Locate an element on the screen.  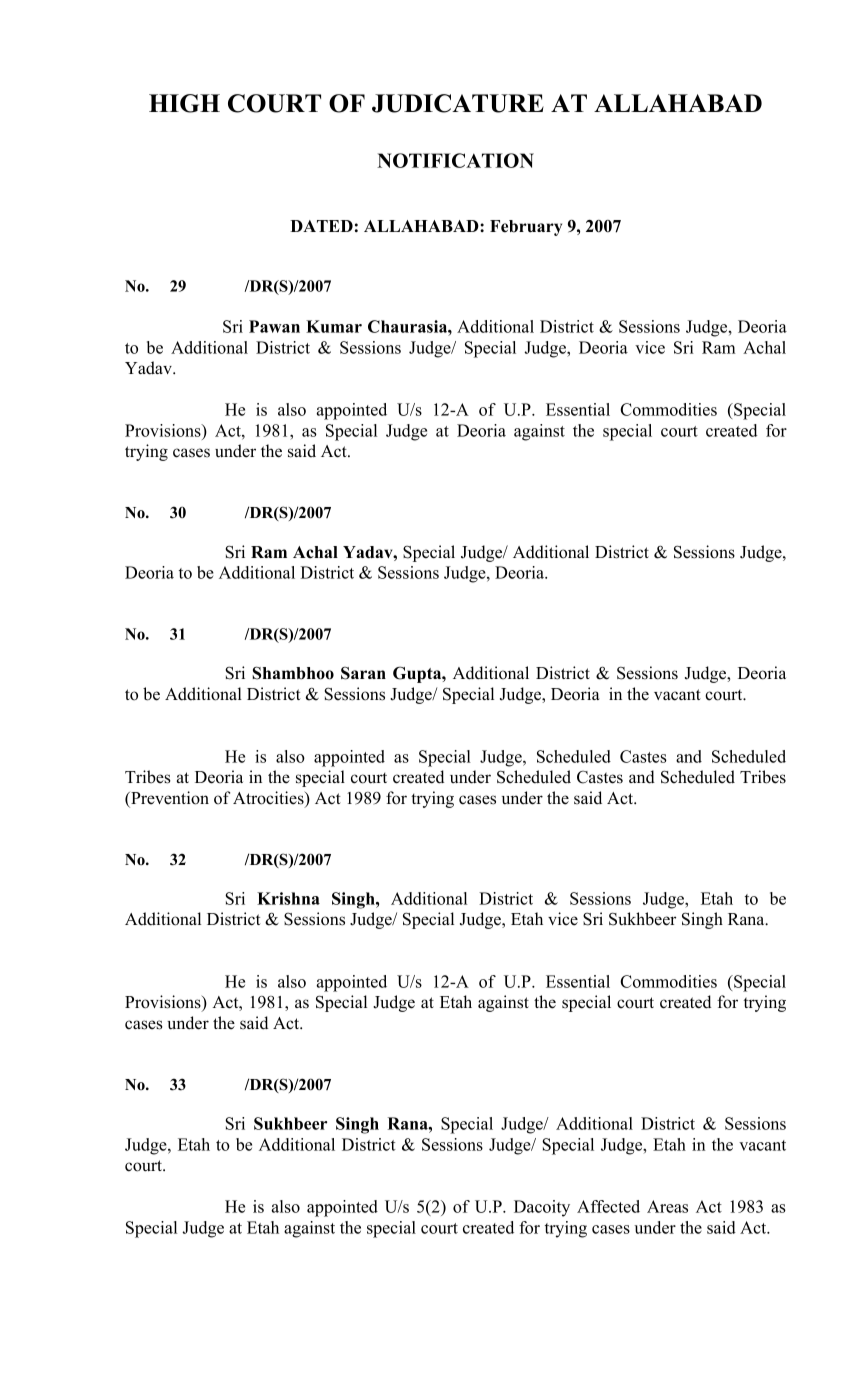
HIGH is located at coordinates (184, 103).
